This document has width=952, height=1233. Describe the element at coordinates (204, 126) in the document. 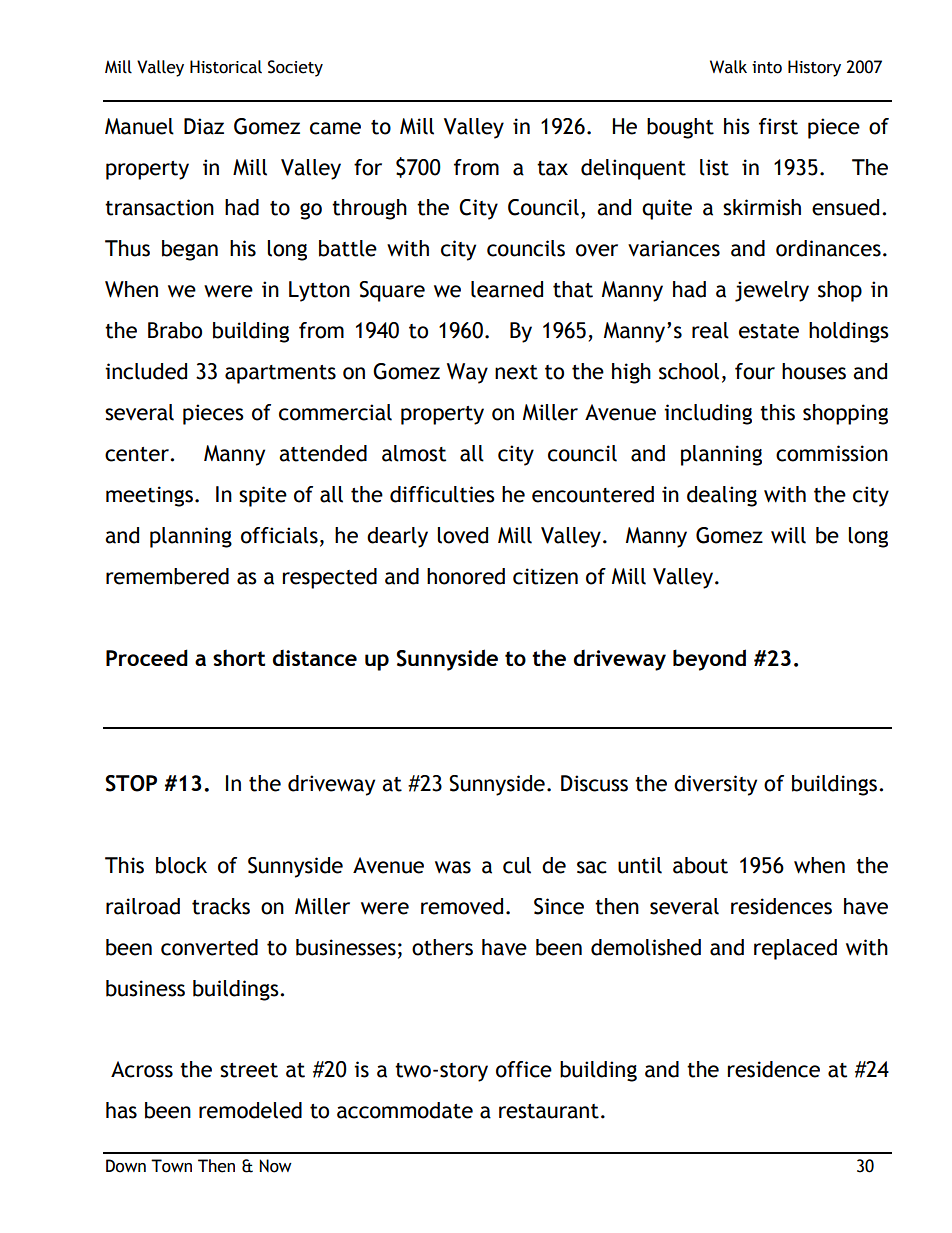

I see `Diaz` at that location.
